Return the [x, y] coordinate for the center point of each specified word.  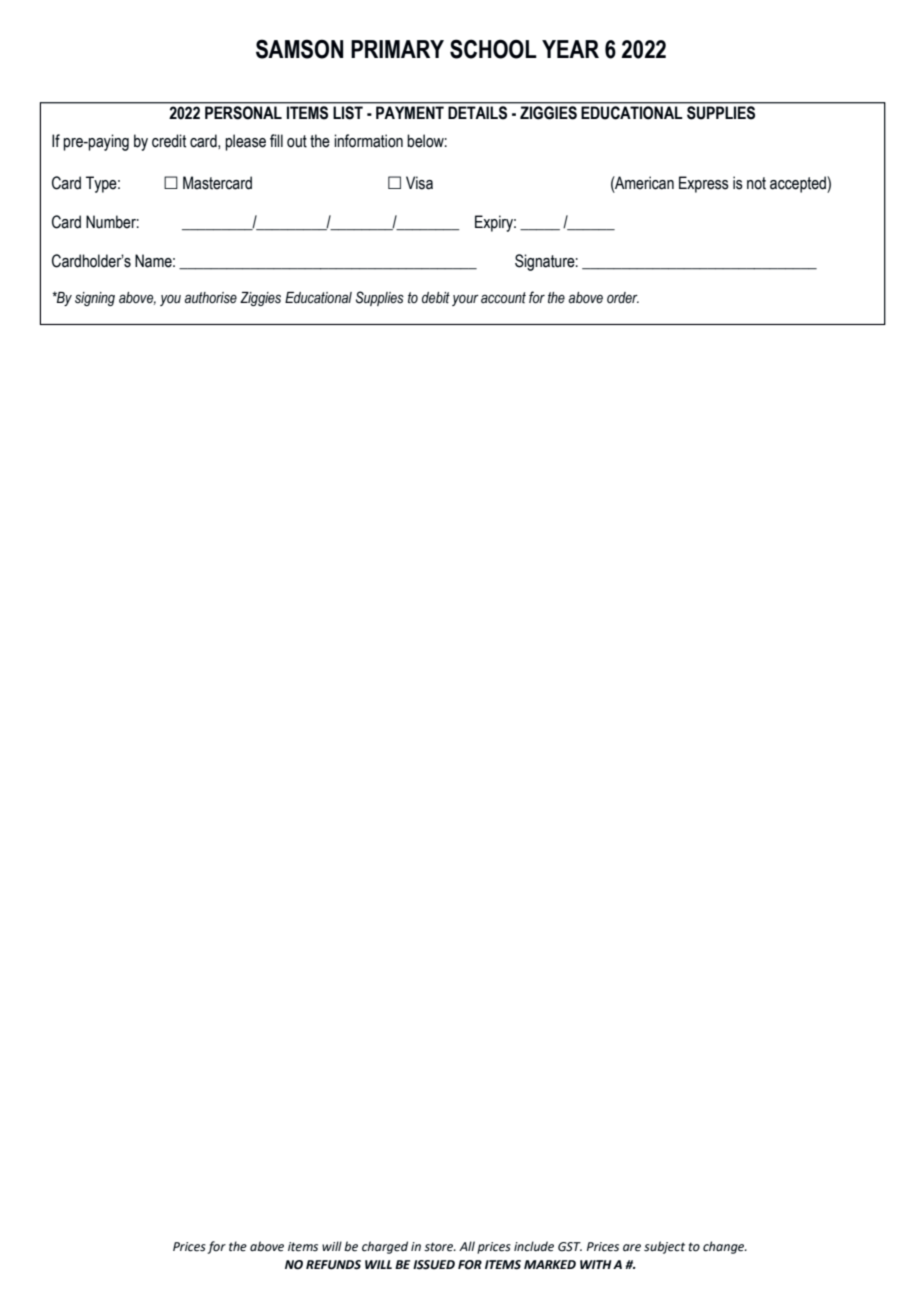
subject [664, 1247]
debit [436, 298]
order [623, 297]
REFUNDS [333, 1265]
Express [704, 184]
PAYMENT [410, 112]
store [440, 1247]
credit [169, 141]
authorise [211, 298]
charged [385, 1247]
